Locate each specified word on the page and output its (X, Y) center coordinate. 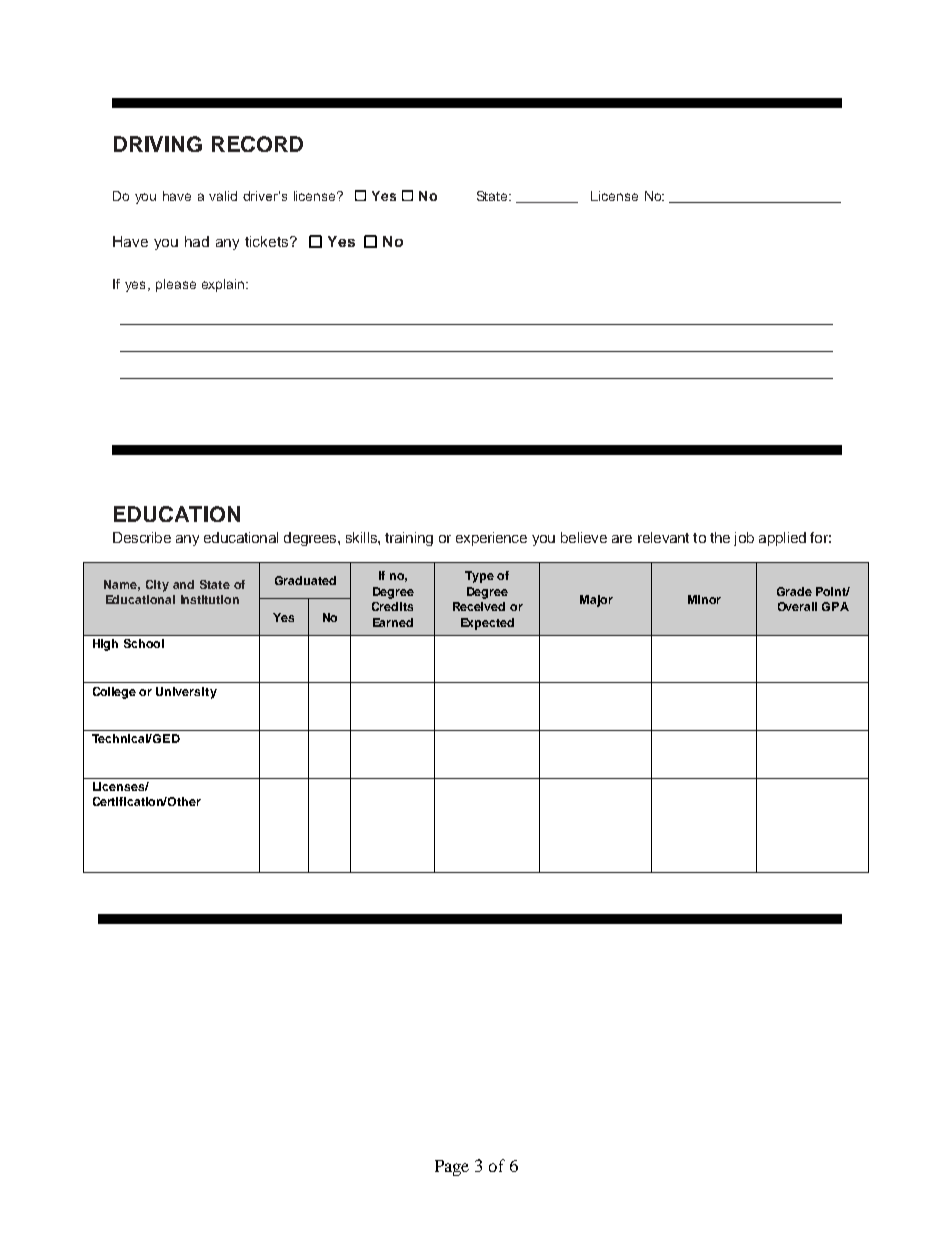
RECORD (257, 144)
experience (491, 539)
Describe (142, 537)
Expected (487, 624)
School (144, 643)
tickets (268, 241)
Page (452, 1168)
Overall (797, 606)
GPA (835, 606)
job (744, 539)
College (114, 693)
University (186, 693)
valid (223, 196)
